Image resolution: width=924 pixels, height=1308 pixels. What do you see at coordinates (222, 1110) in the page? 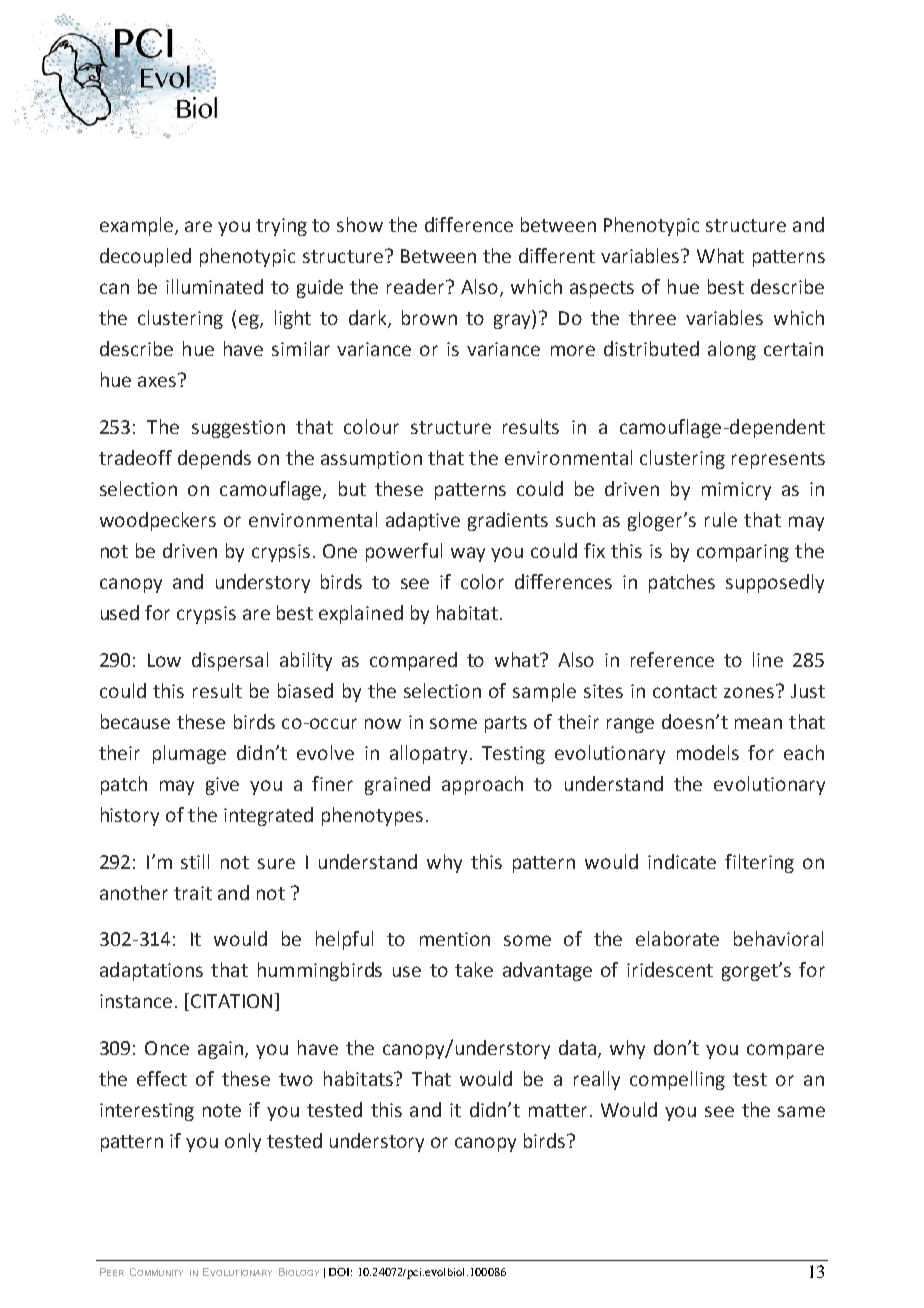
I see `note` at bounding box center [222, 1110].
